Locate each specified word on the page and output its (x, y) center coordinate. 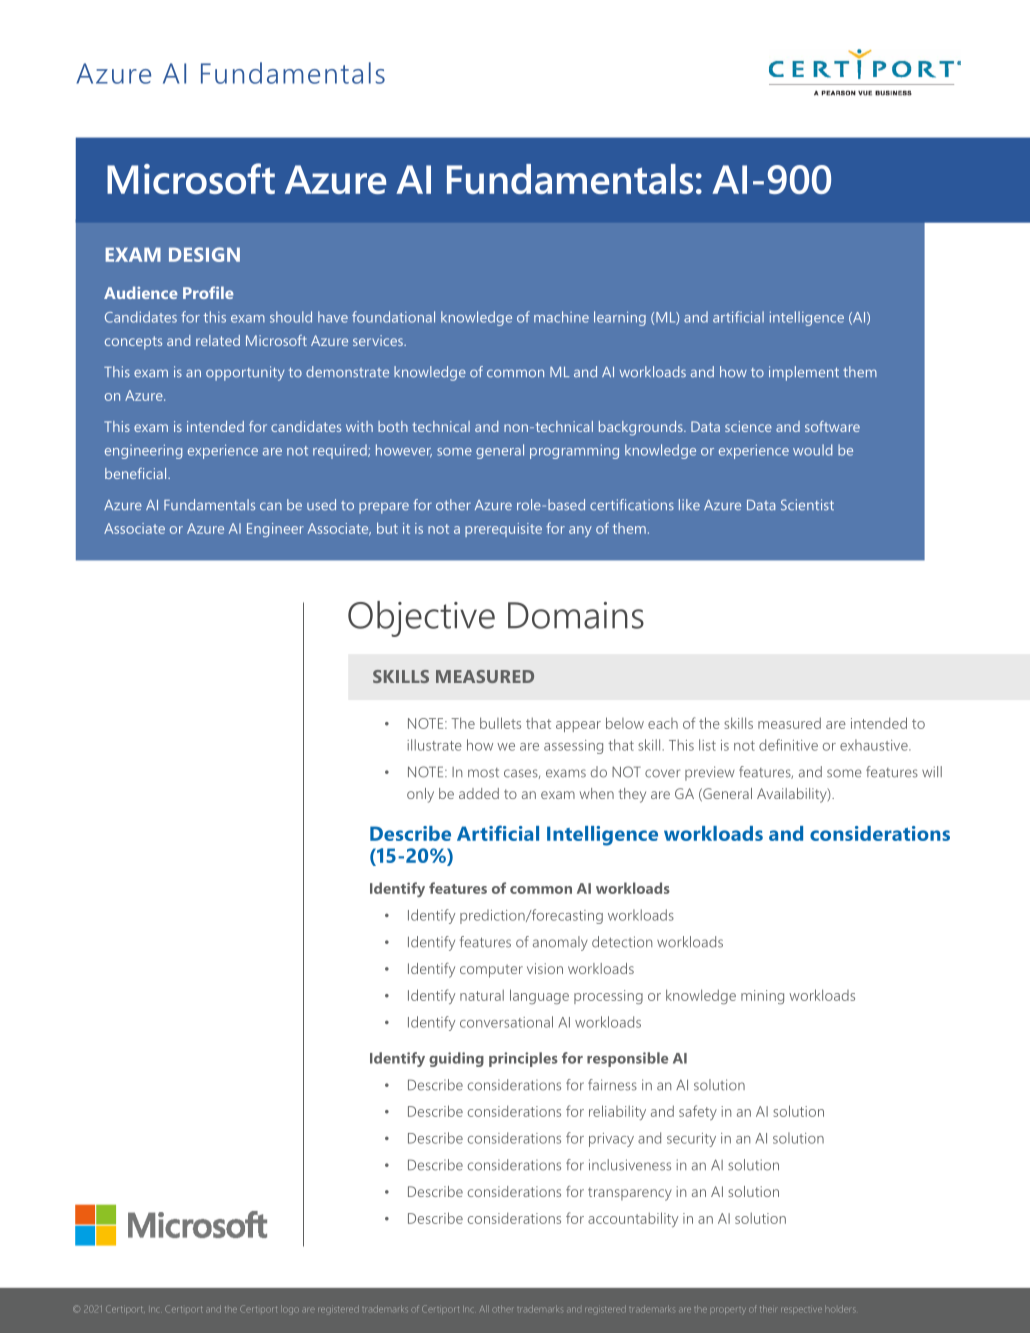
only (420, 795)
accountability (633, 1219)
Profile (208, 292)
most (483, 773)
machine (561, 317)
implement (804, 373)
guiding (456, 1059)
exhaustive (875, 745)
